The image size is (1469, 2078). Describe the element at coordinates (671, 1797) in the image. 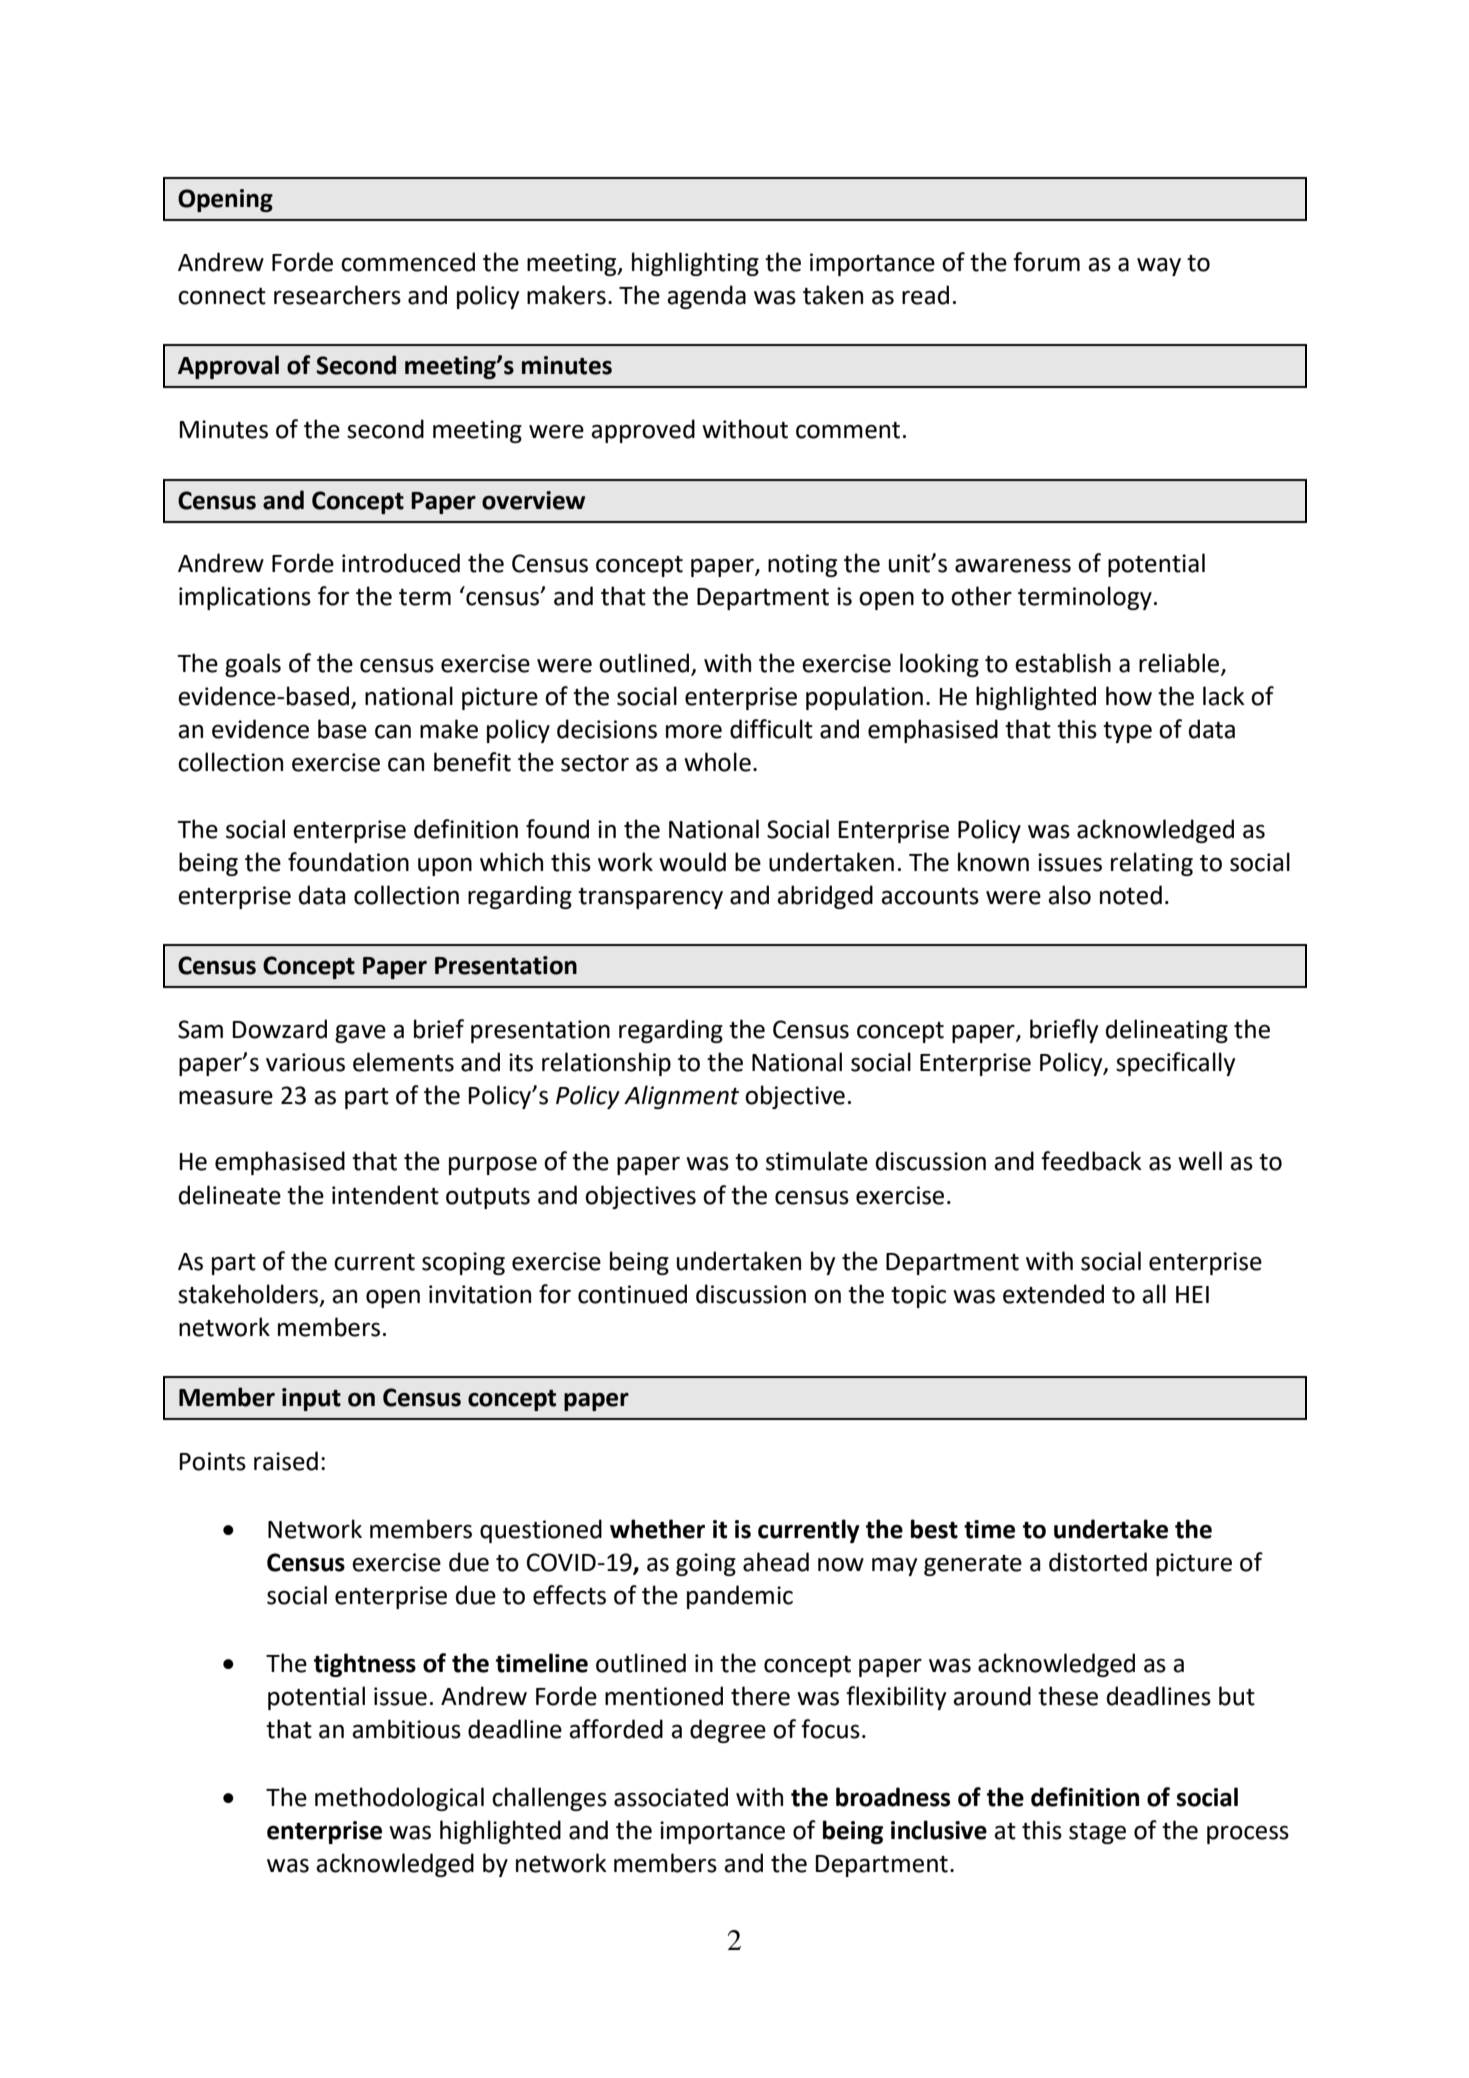

I see `associated` at that location.
